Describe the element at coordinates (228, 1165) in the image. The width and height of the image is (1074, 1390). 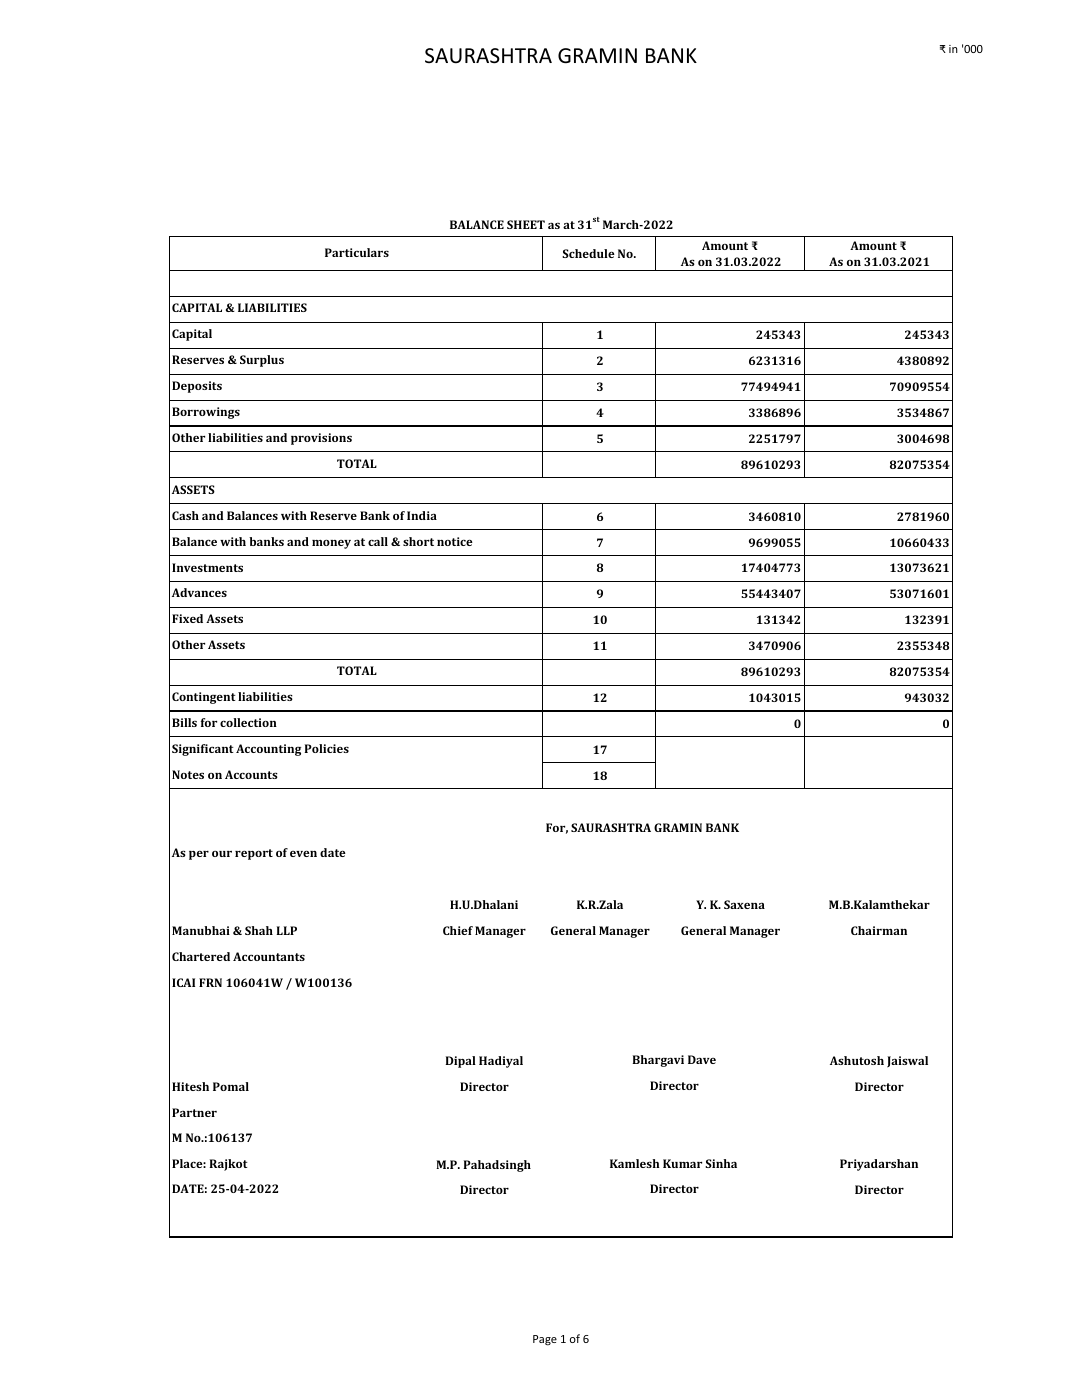
I see `Rajkot` at that location.
